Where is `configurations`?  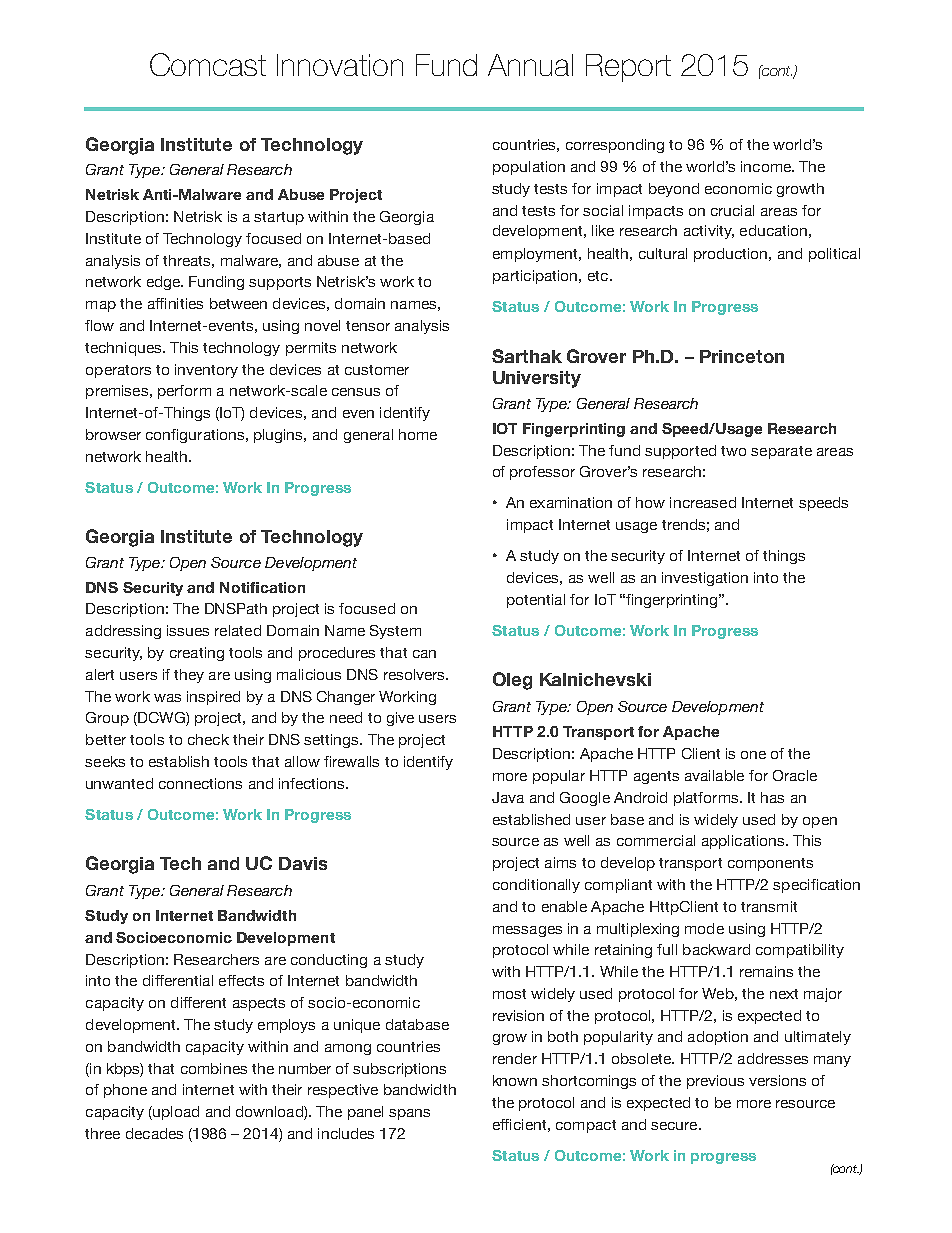 configurations is located at coordinates (196, 436).
